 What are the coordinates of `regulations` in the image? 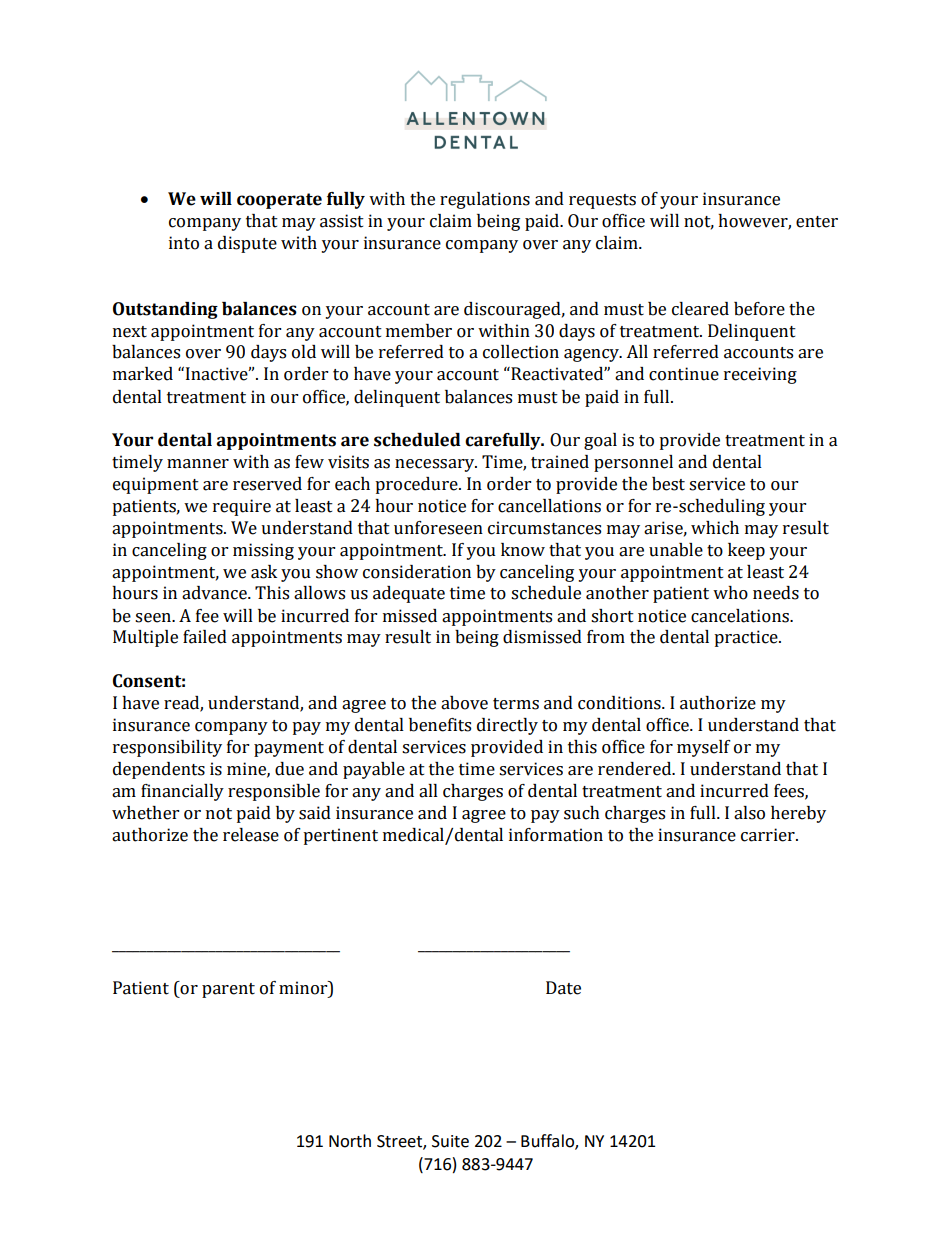 It's located at (485, 200).
